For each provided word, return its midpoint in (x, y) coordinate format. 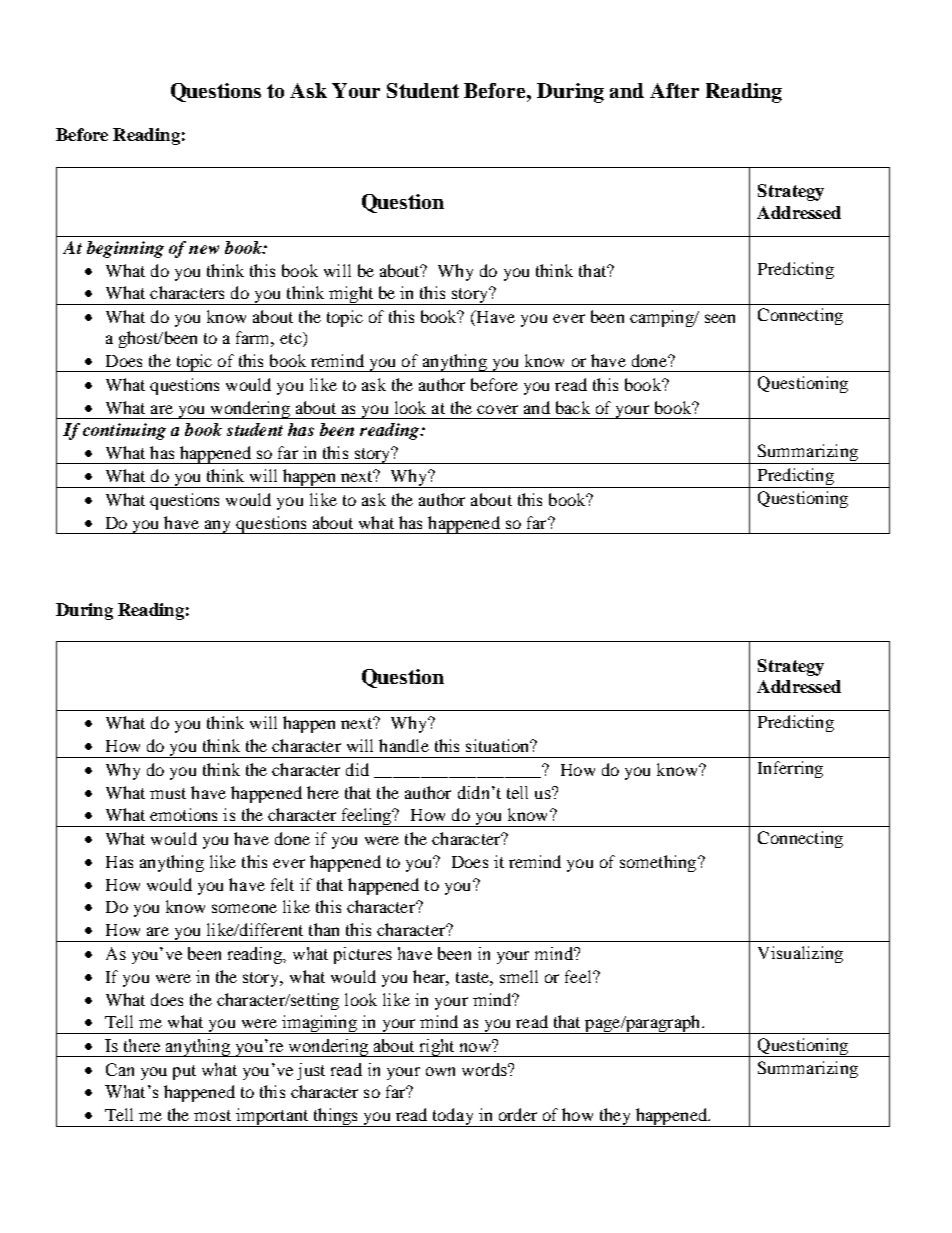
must (168, 793)
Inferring (790, 769)
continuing (124, 431)
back (573, 407)
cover (497, 409)
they (615, 1117)
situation (499, 745)
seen (720, 318)
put (184, 1072)
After (674, 90)
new (204, 249)
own (440, 1071)
